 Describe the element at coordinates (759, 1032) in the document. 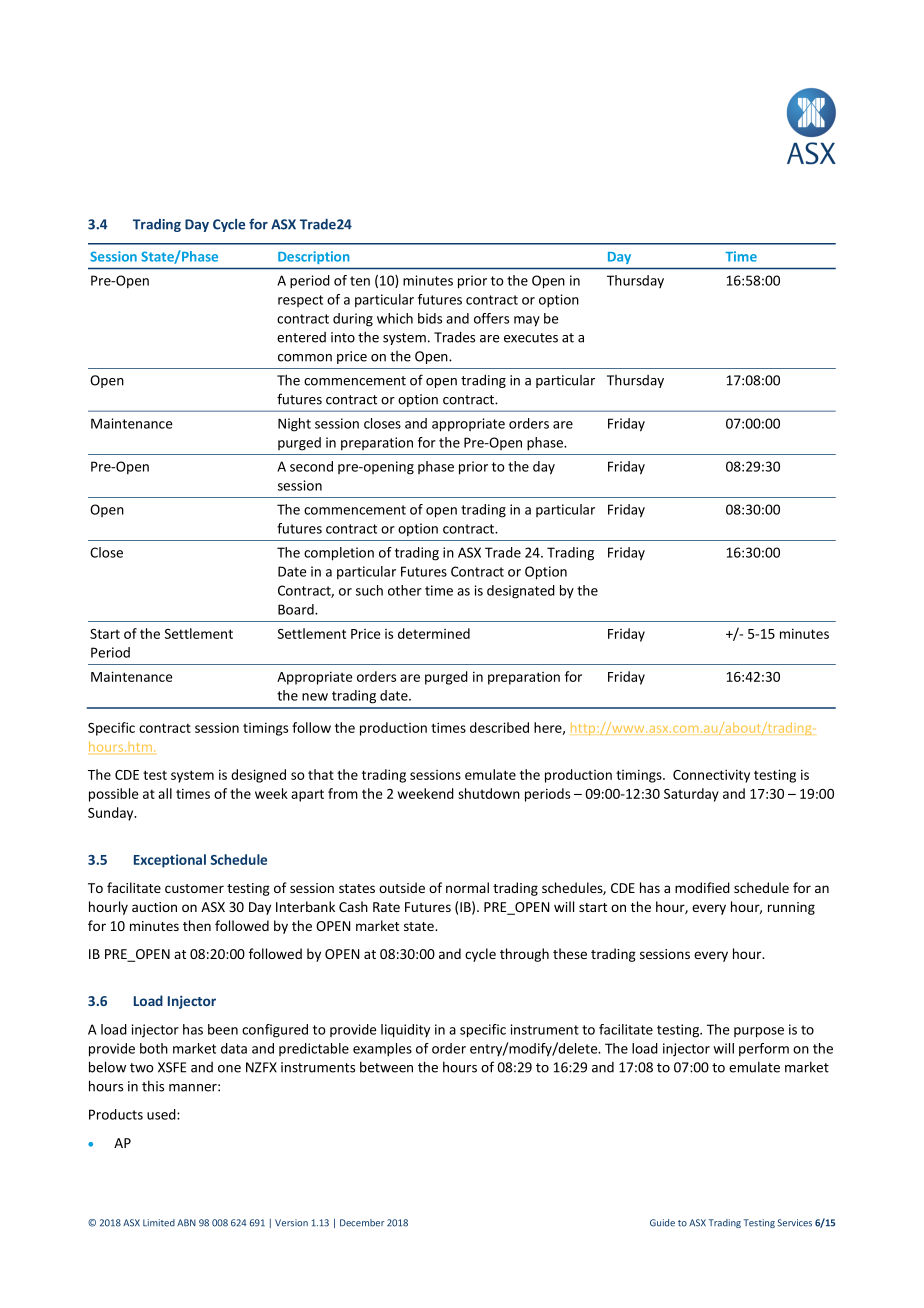

I see `purpose` at that location.
